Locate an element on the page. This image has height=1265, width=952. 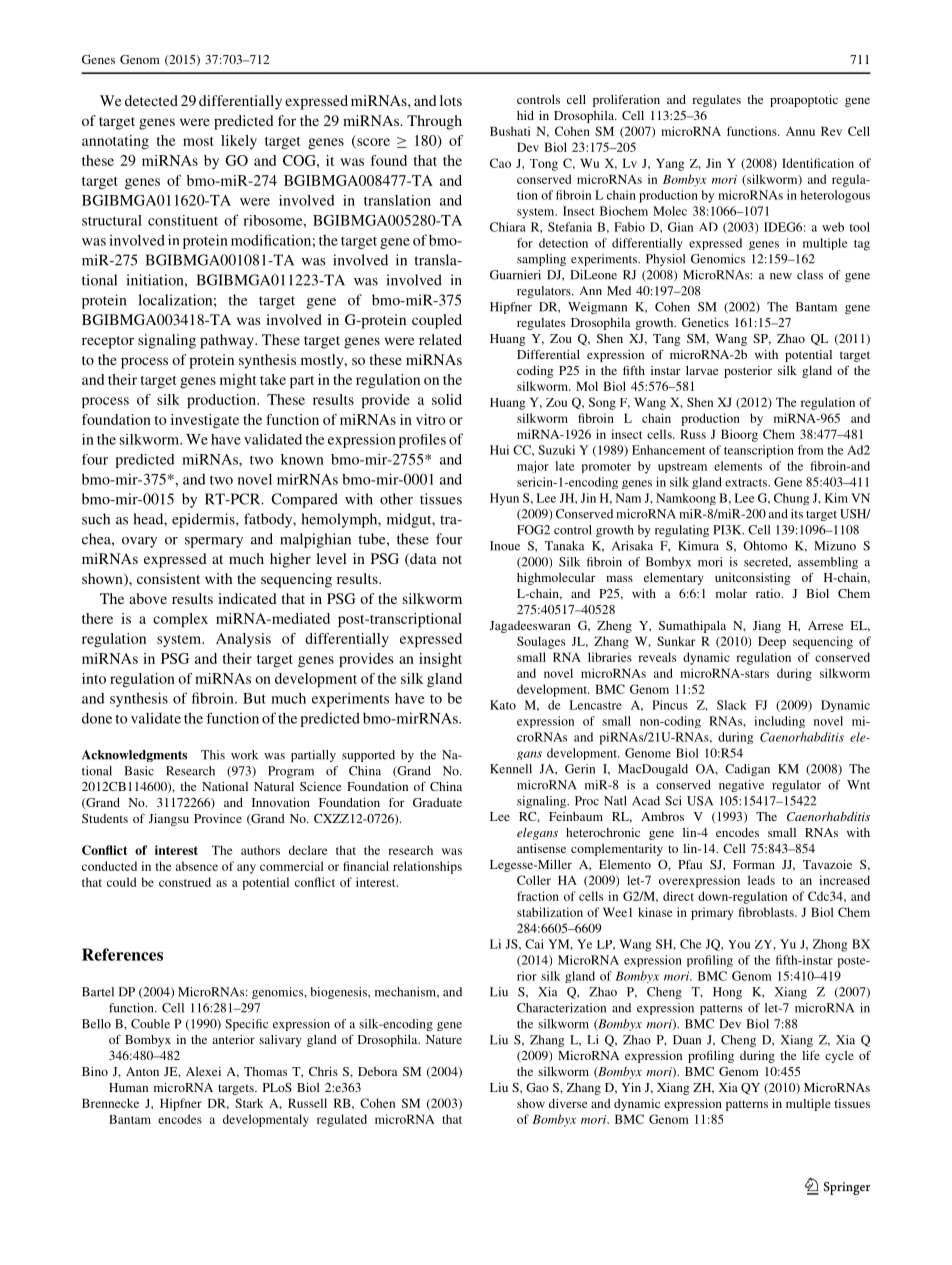
Annu is located at coordinates (800, 131).
